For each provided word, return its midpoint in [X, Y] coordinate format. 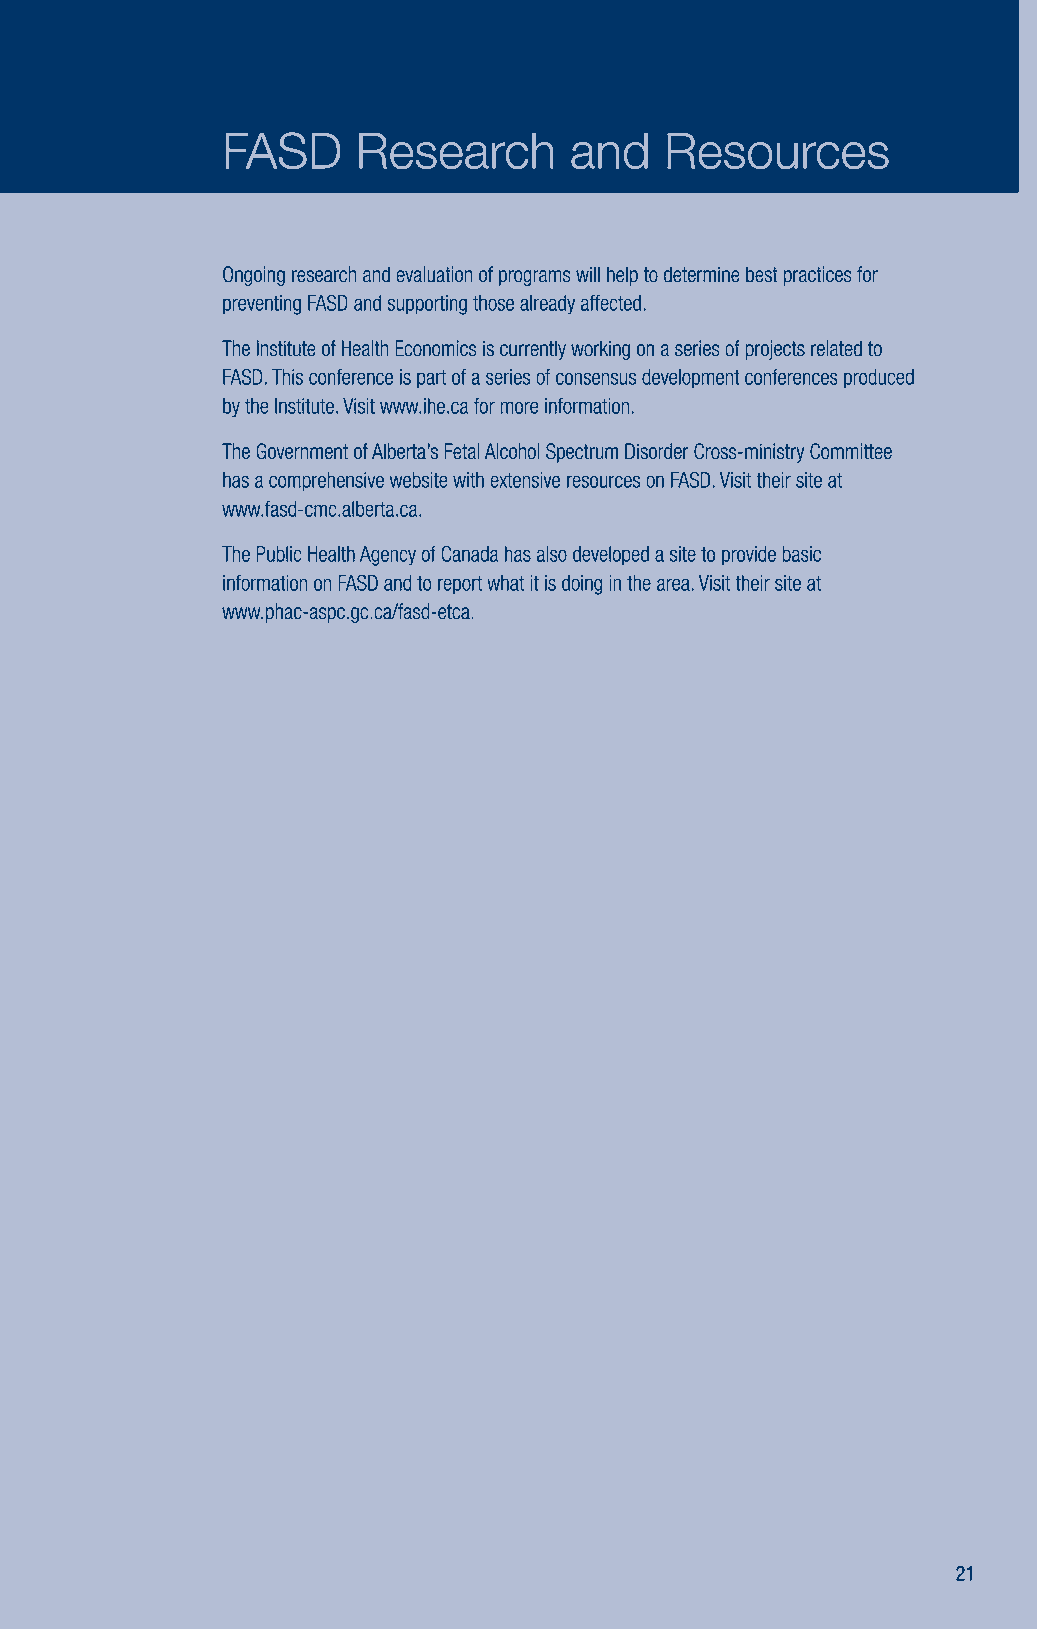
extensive [525, 480]
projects [775, 350]
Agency [388, 556]
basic [801, 554]
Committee [851, 451]
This [287, 377]
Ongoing [254, 276]
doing [582, 585]
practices [818, 276]
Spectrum [582, 453]
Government [302, 451]
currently [533, 350]
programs [535, 278]
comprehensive [326, 482]
